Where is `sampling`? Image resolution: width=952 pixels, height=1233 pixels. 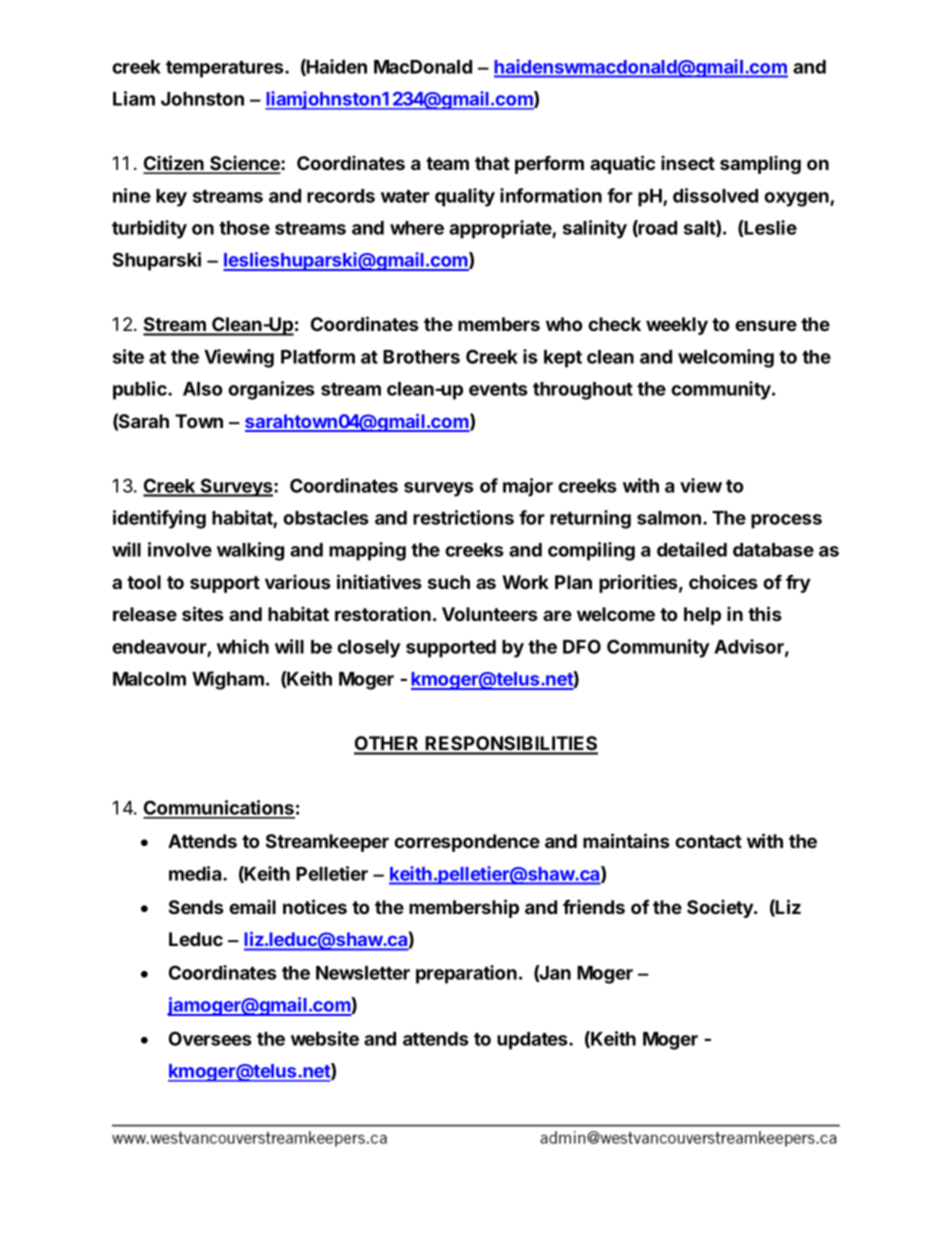
sampling is located at coordinates (760, 164).
